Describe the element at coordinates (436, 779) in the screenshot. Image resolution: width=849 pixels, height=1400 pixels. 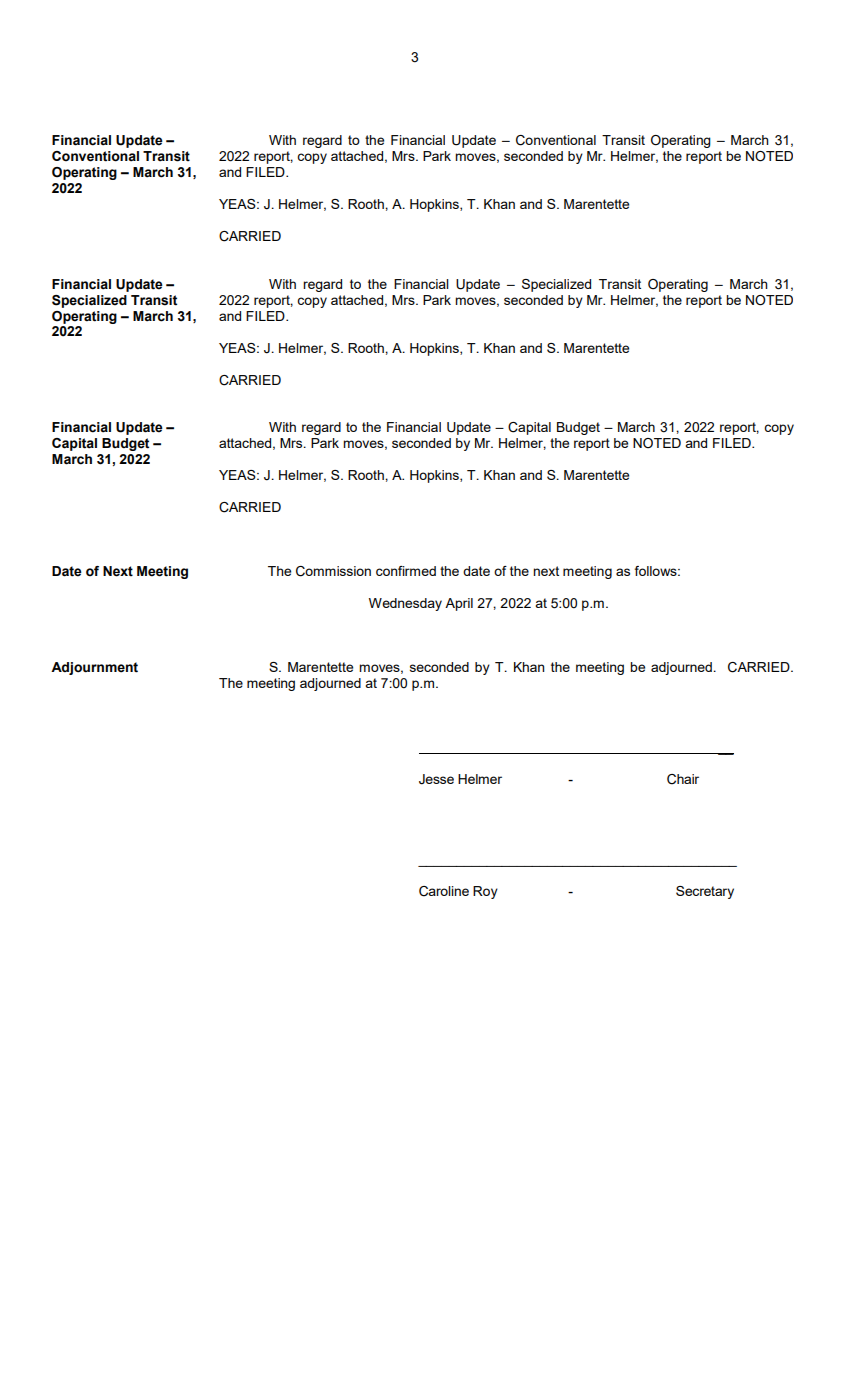
I see `Jesse` at that location.
